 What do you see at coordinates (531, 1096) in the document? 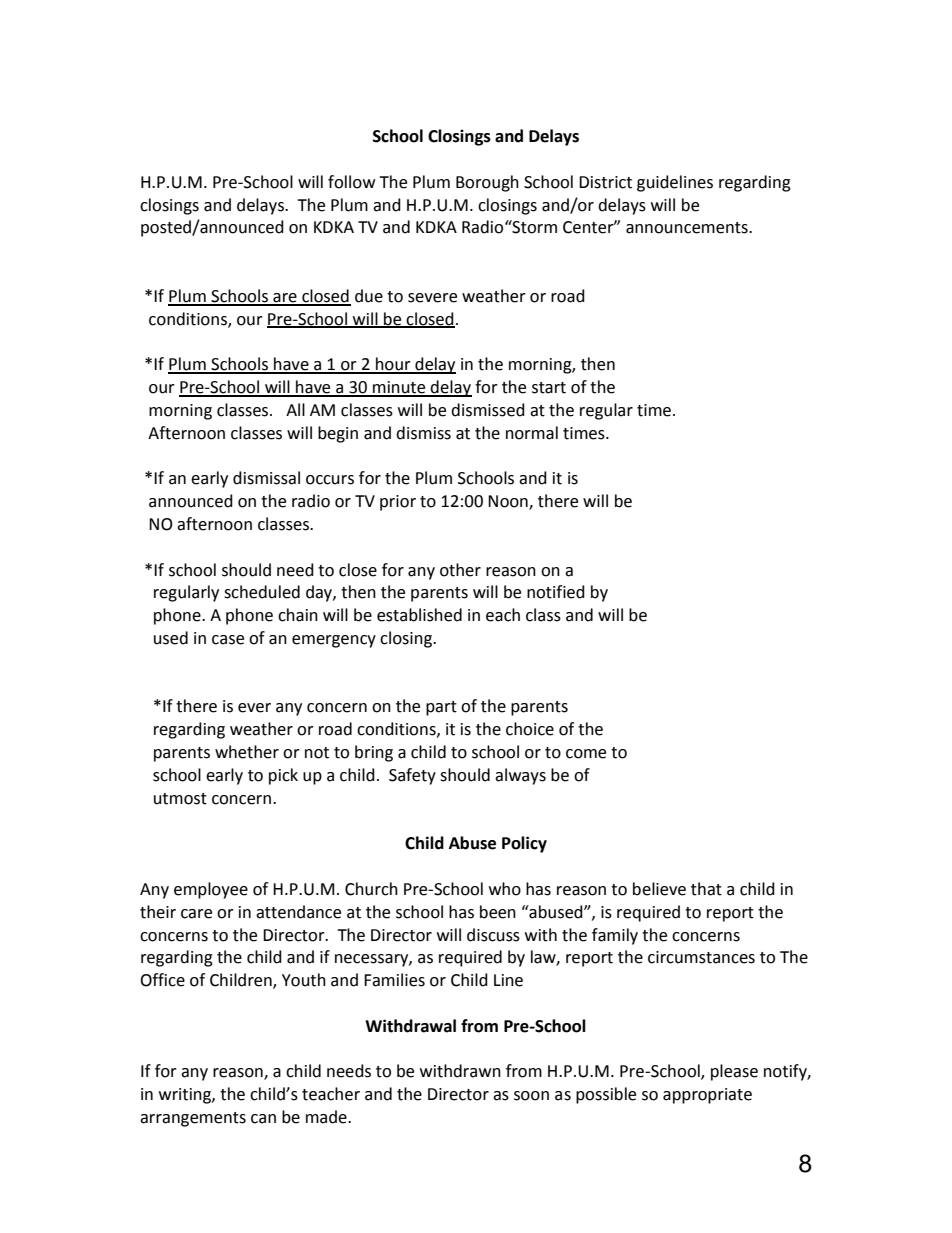
I see `soon` at bounding box center [531, 1096].
